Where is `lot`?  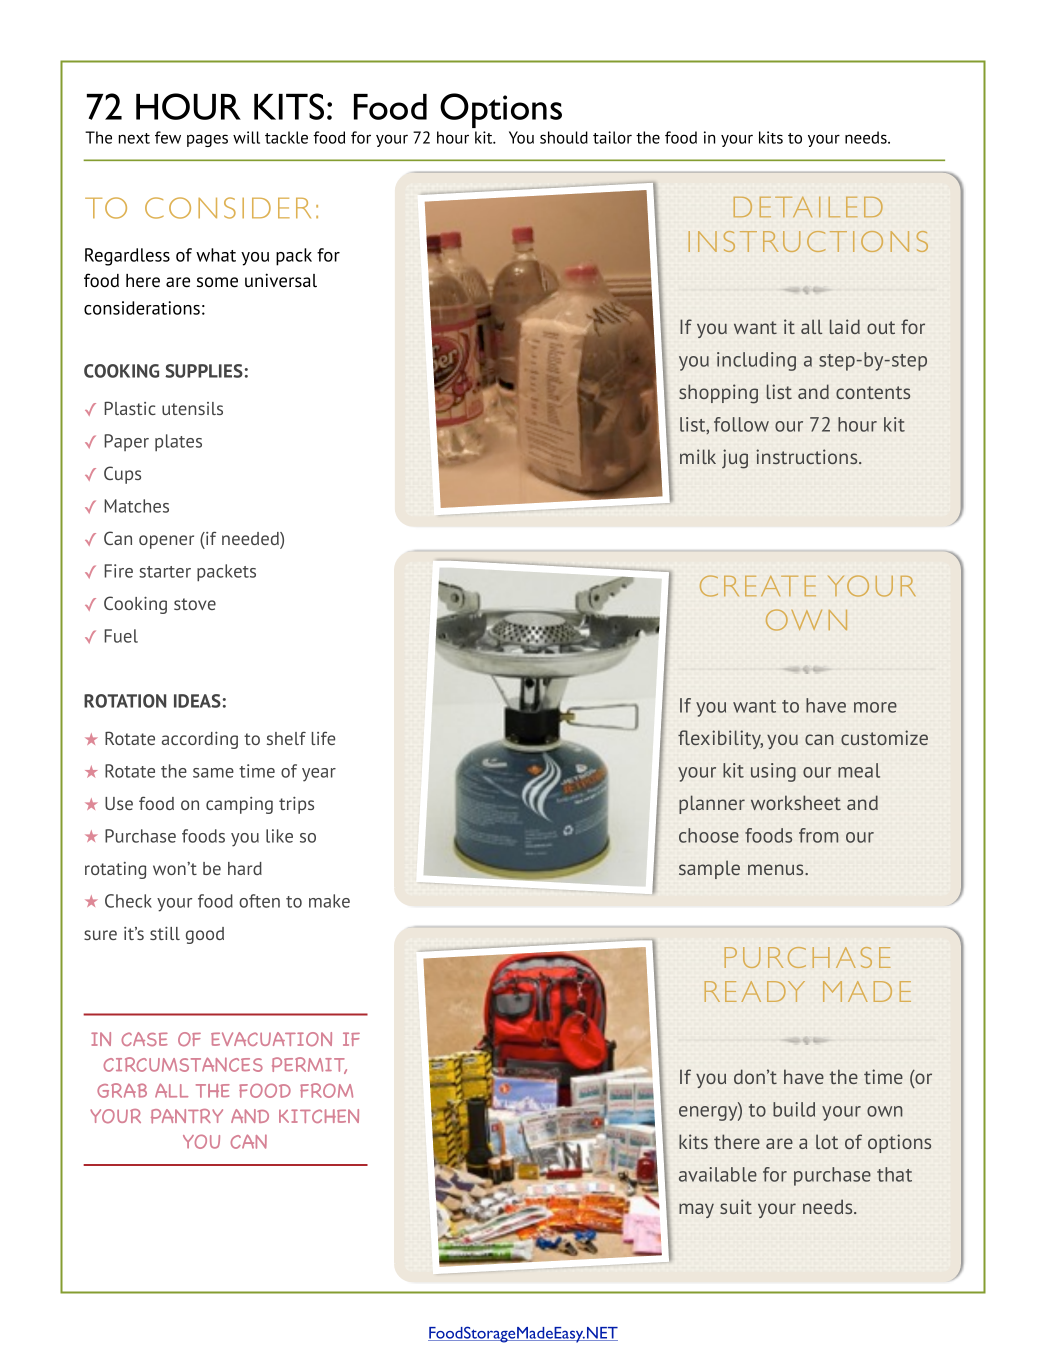
lot is located at coordinates (827, 1141).
